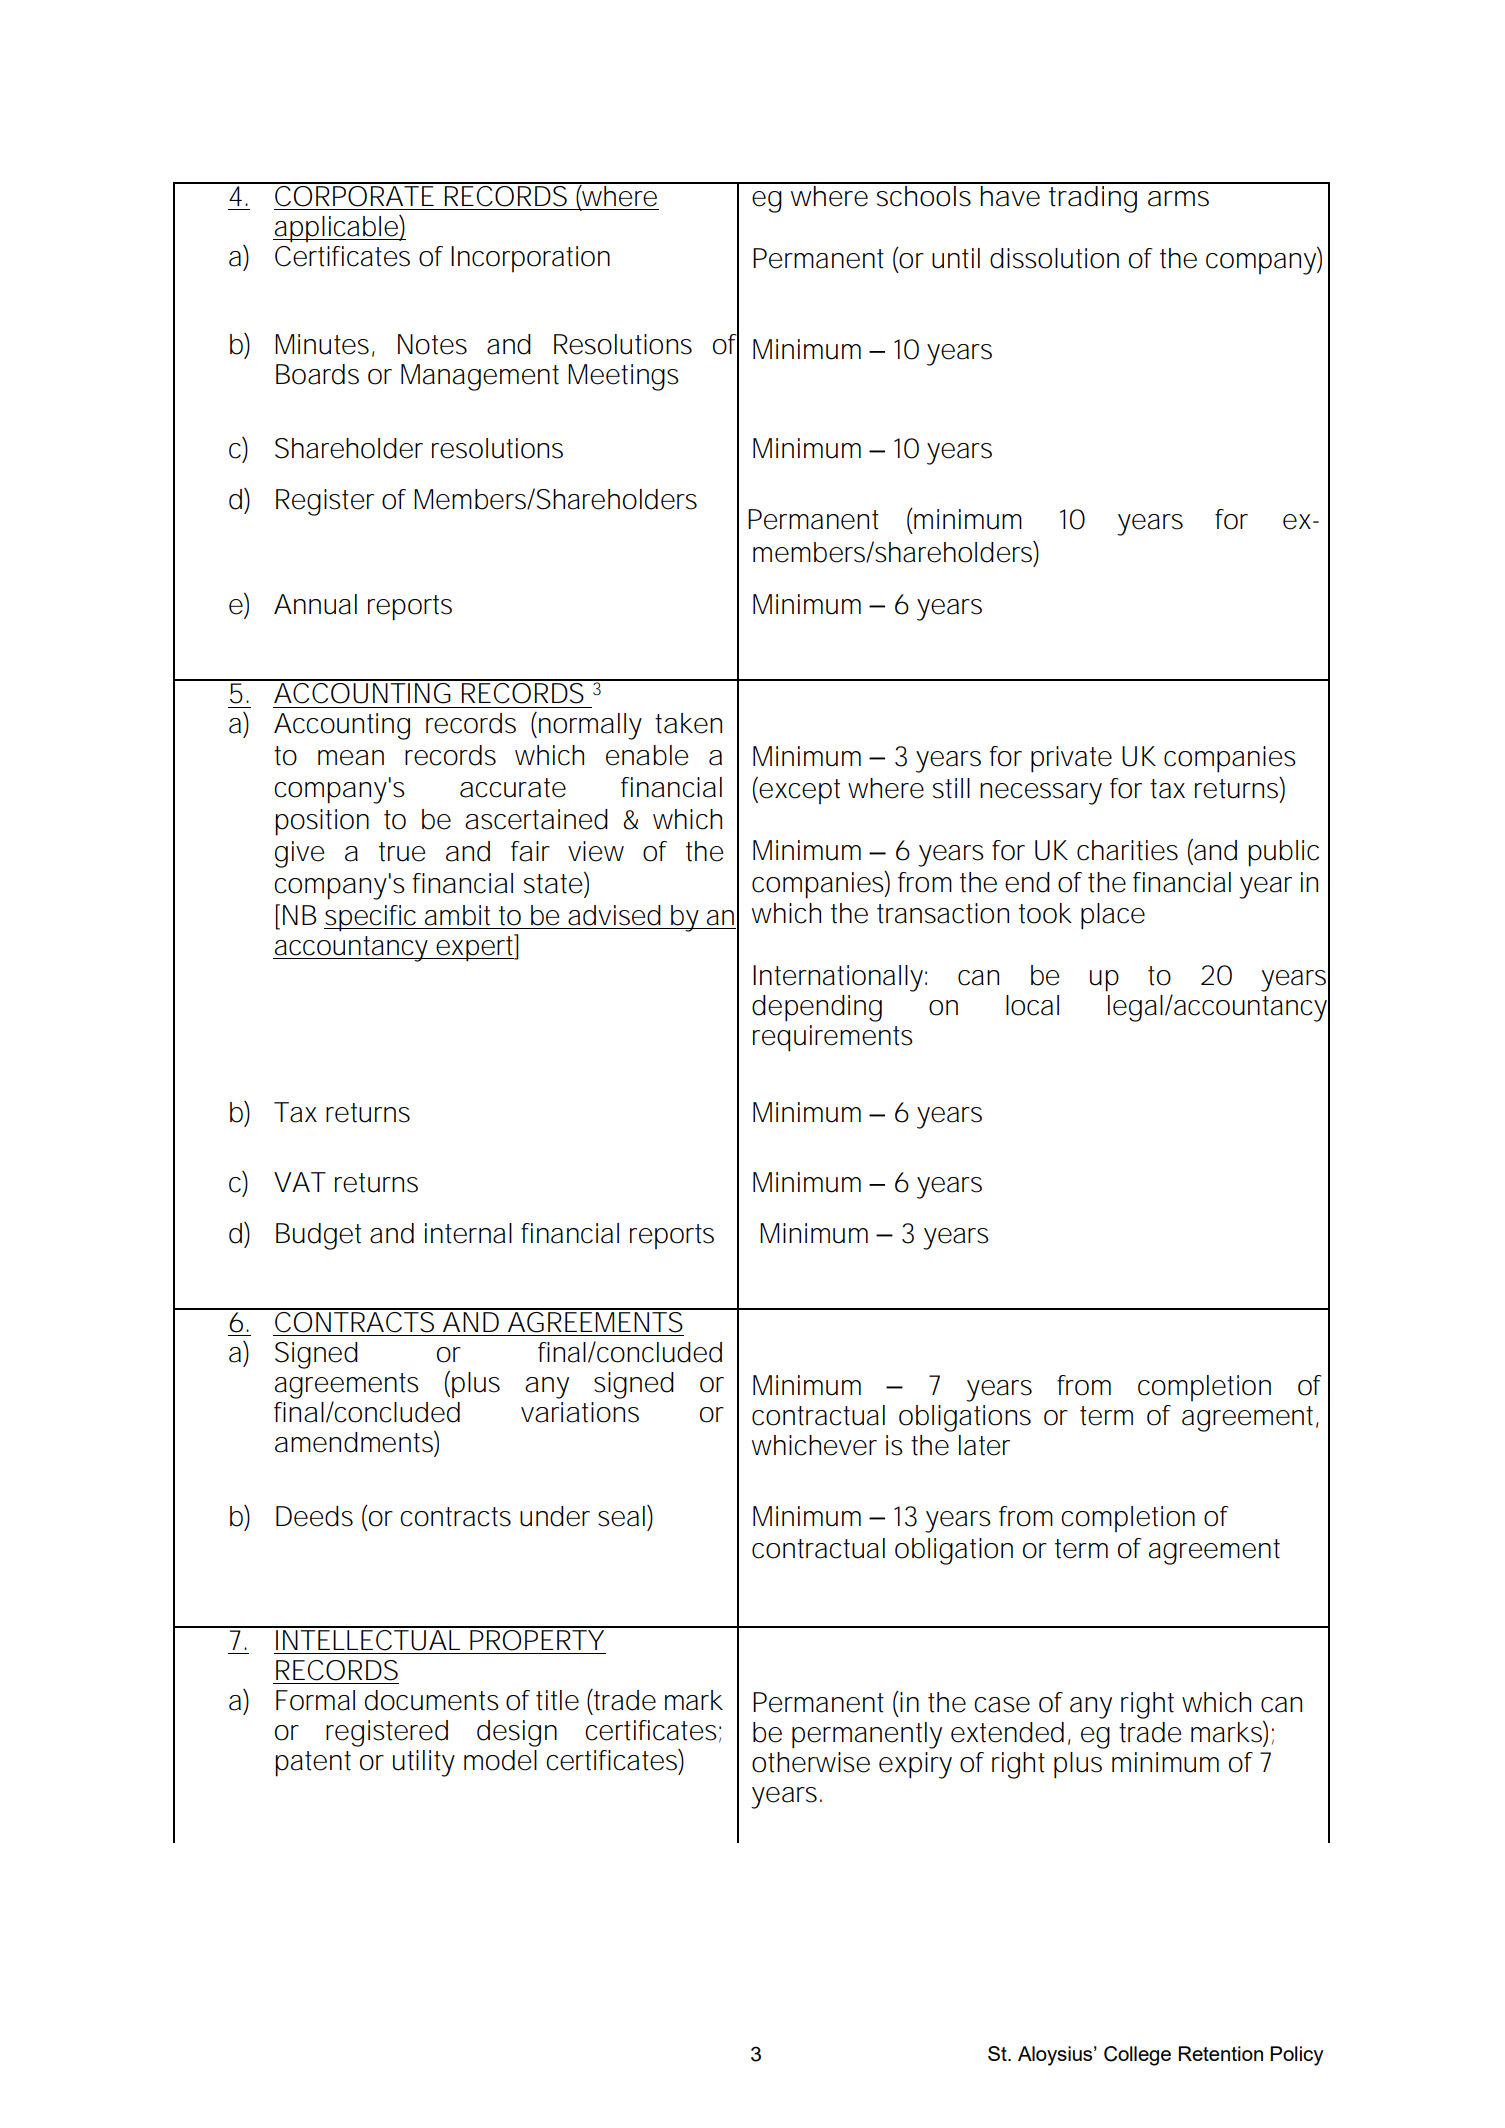 The width and height of the screenshot is (1505, 2128). What do you see at coordinates (555, 1516) in the screenshot?
I see `under` at bounding box center [555, 1516].
